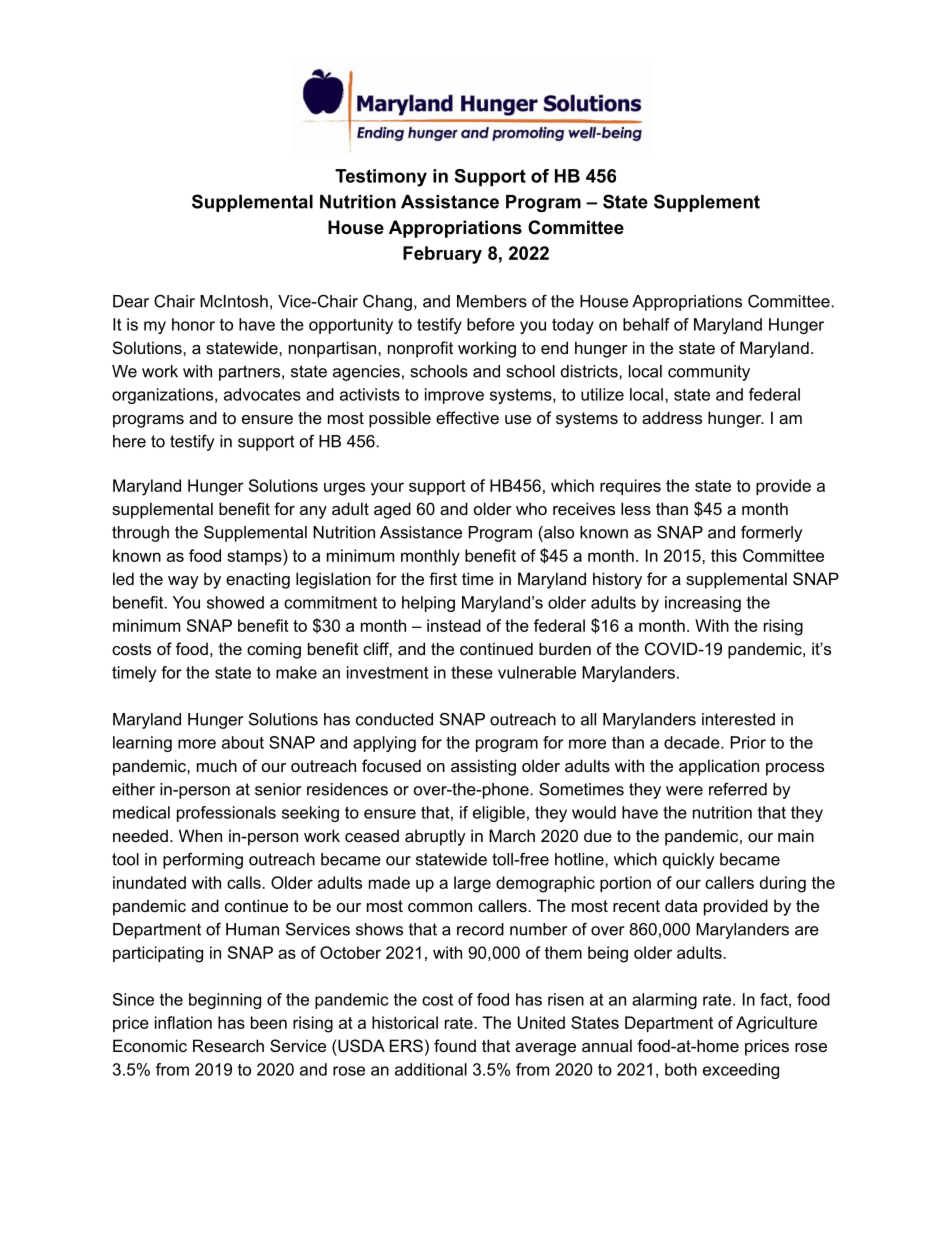 The height and width of the document is (1233, 952). I want to click on instead, so click(454, 625).
